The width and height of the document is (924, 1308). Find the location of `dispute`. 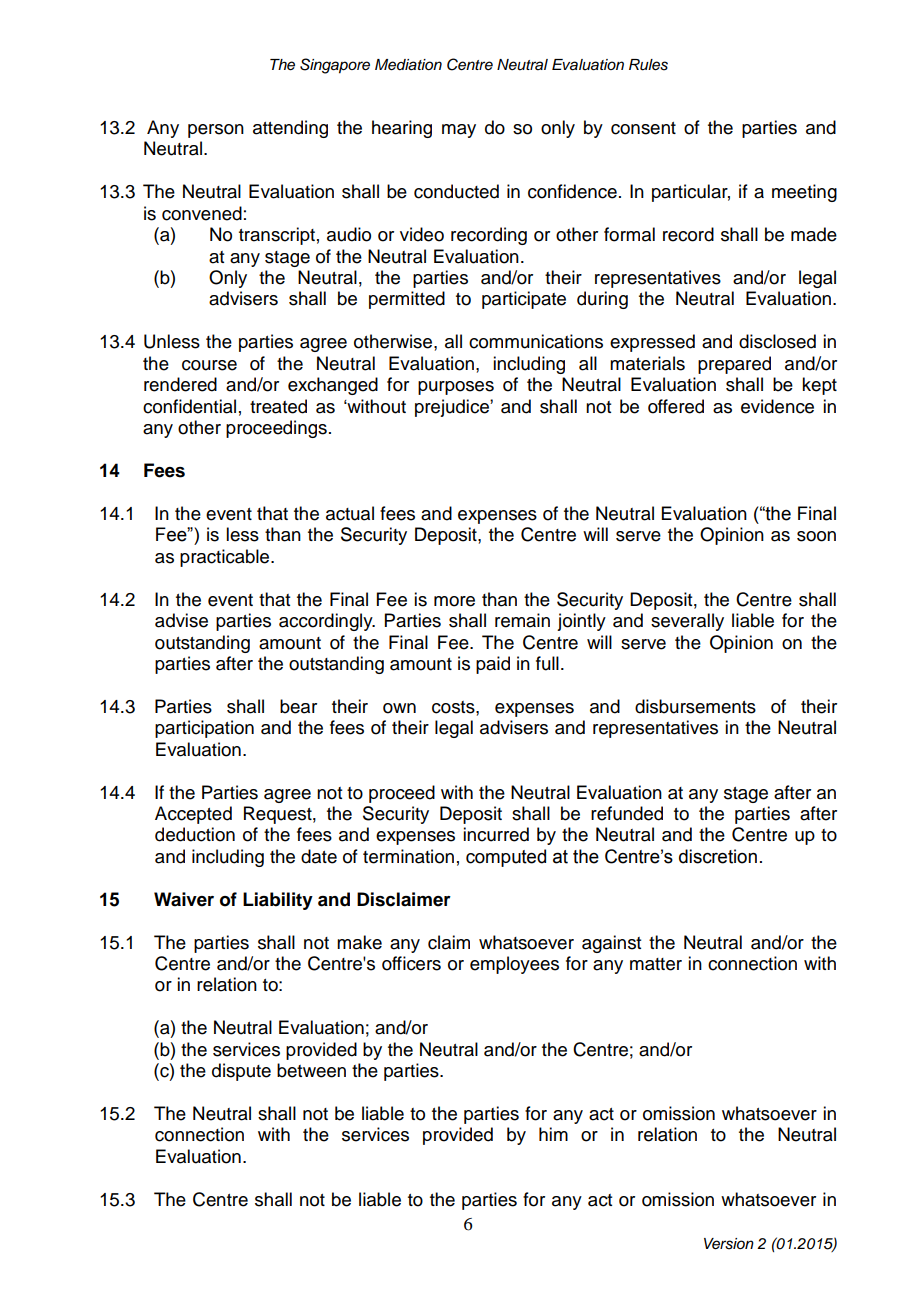

dispute is located at coordinates (241, 1072).
